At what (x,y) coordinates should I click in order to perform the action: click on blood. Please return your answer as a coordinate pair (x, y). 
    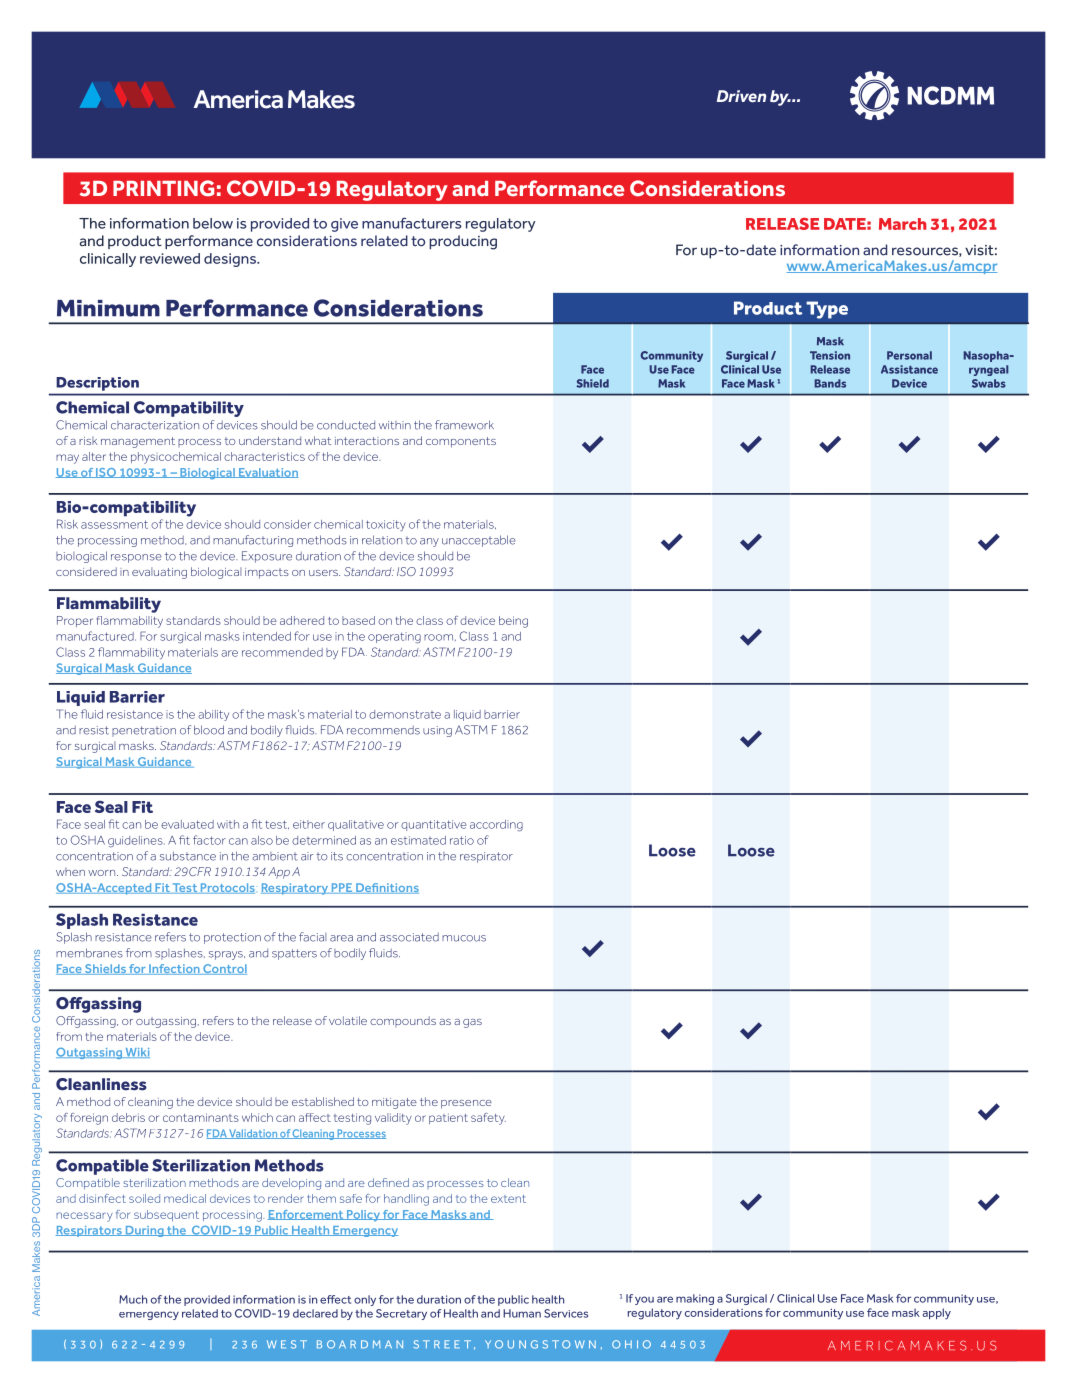
    Looking at the image, I should click on (209, 730).
